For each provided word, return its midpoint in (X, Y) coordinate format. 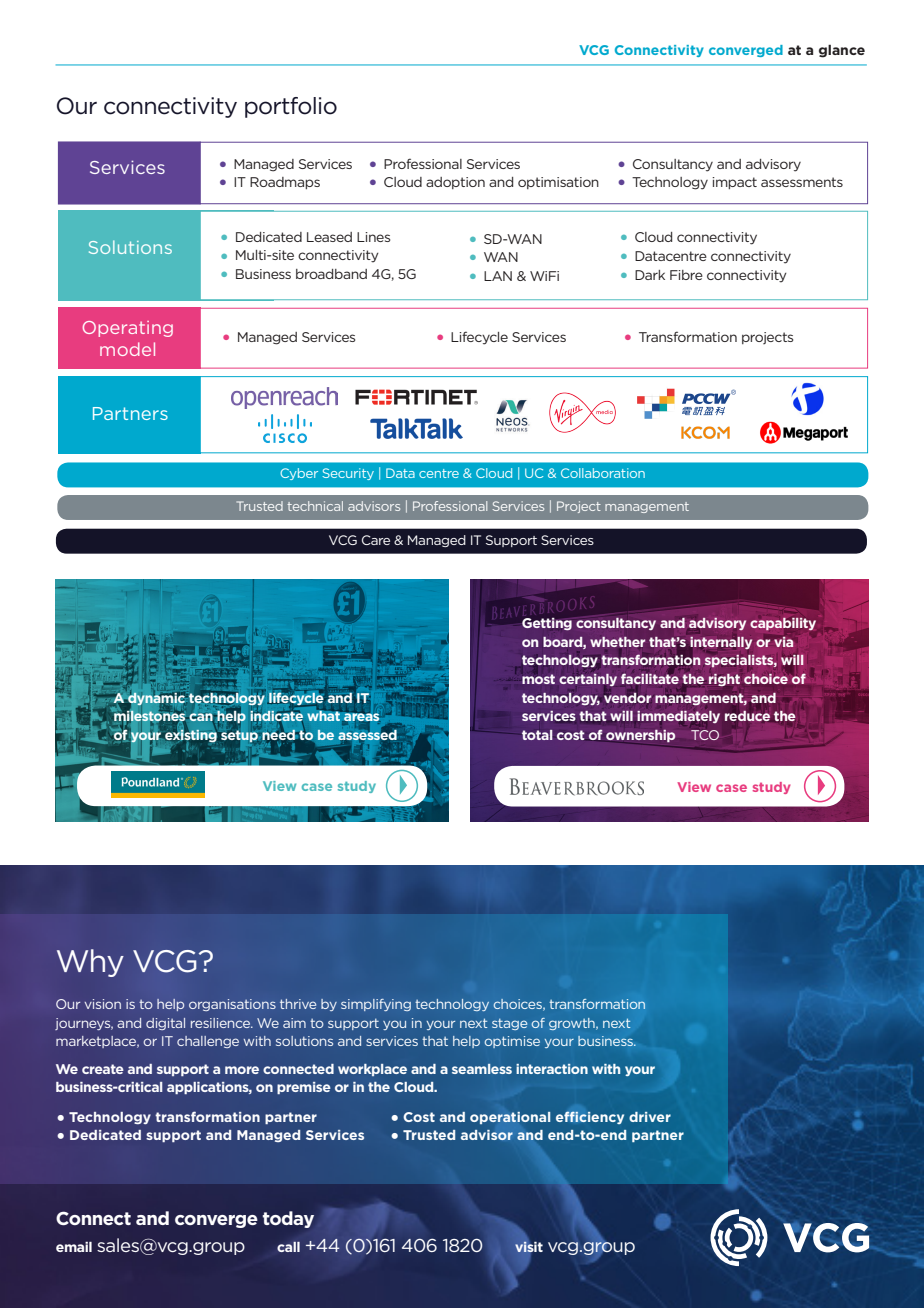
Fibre (686, 275)
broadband (331, 274)
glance (842, 51)
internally (721, 643)
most (538, 679)
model (127, 349)
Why (90, 963)
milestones (150, 716)
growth (573, 1024)
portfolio (291, 107)
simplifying (376, 1005)
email (74, 1247)
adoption (455, 183)
